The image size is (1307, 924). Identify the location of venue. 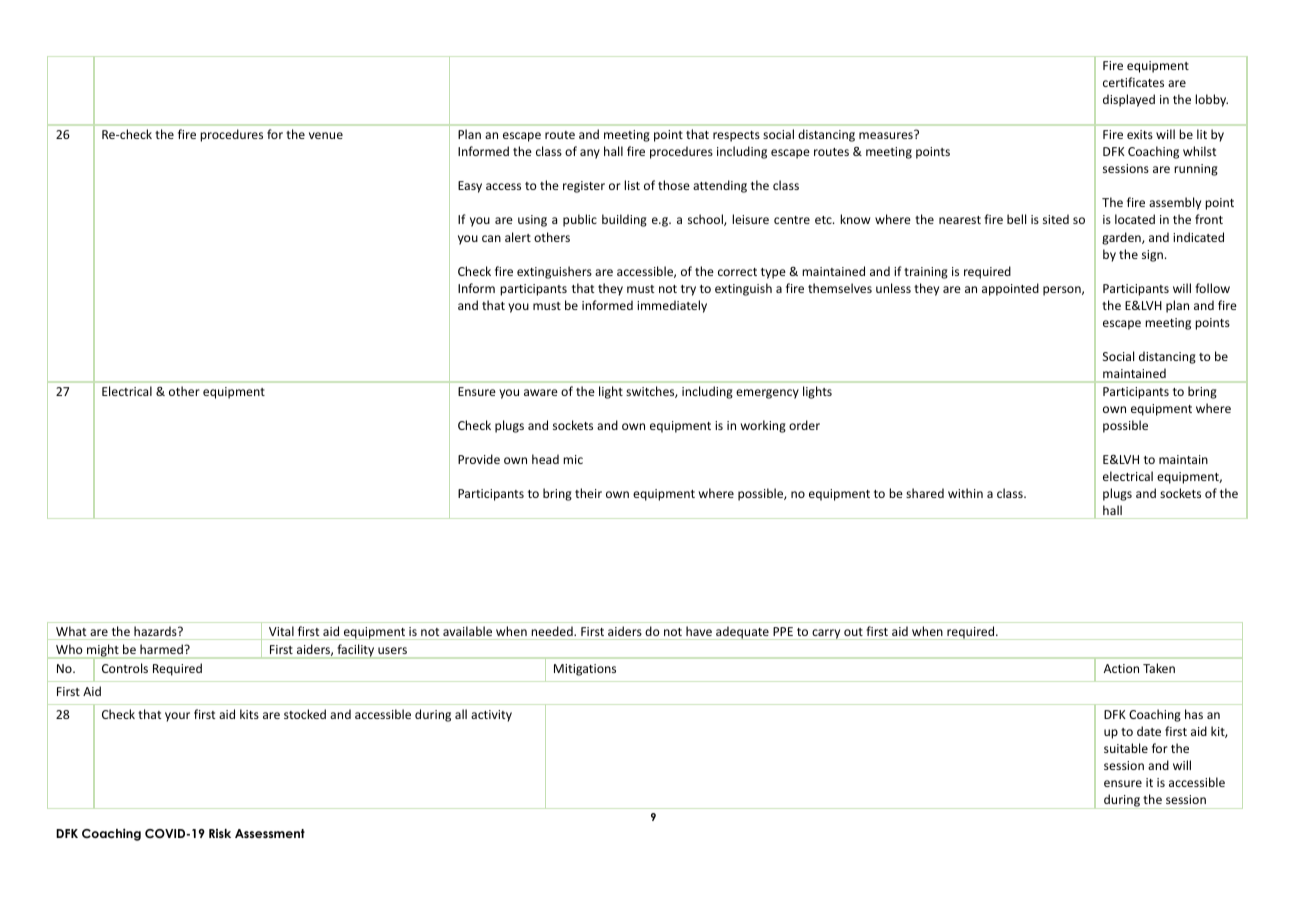
(326, 135).
